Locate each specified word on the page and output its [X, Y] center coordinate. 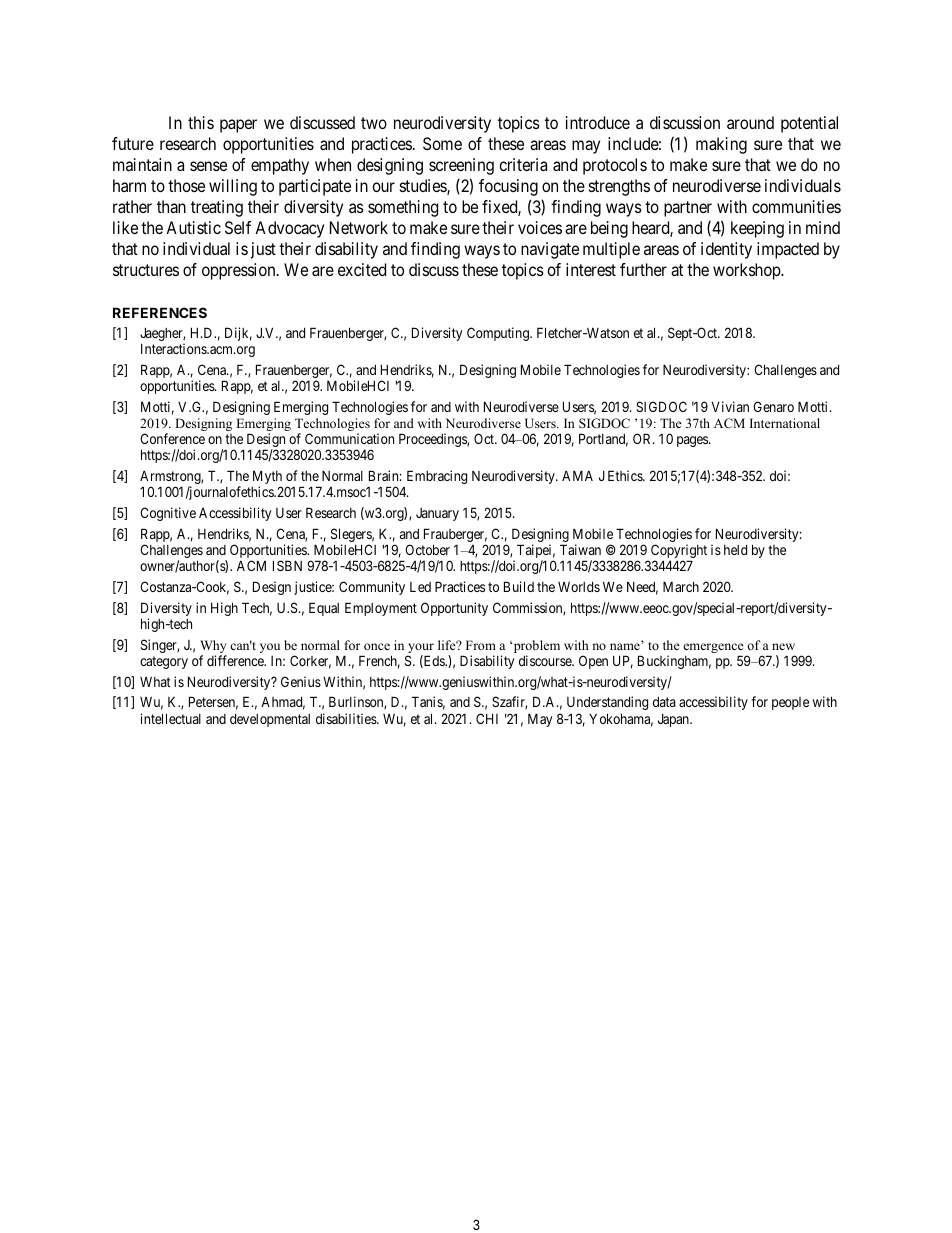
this [201, 122]
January [437, 514]
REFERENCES [160, 312]
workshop [747, 271]
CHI [487, 718]
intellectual [171, 718]
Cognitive [168, 514]
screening [461, 166]
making [721, 145]
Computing [499, 334]
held [735, 550]
